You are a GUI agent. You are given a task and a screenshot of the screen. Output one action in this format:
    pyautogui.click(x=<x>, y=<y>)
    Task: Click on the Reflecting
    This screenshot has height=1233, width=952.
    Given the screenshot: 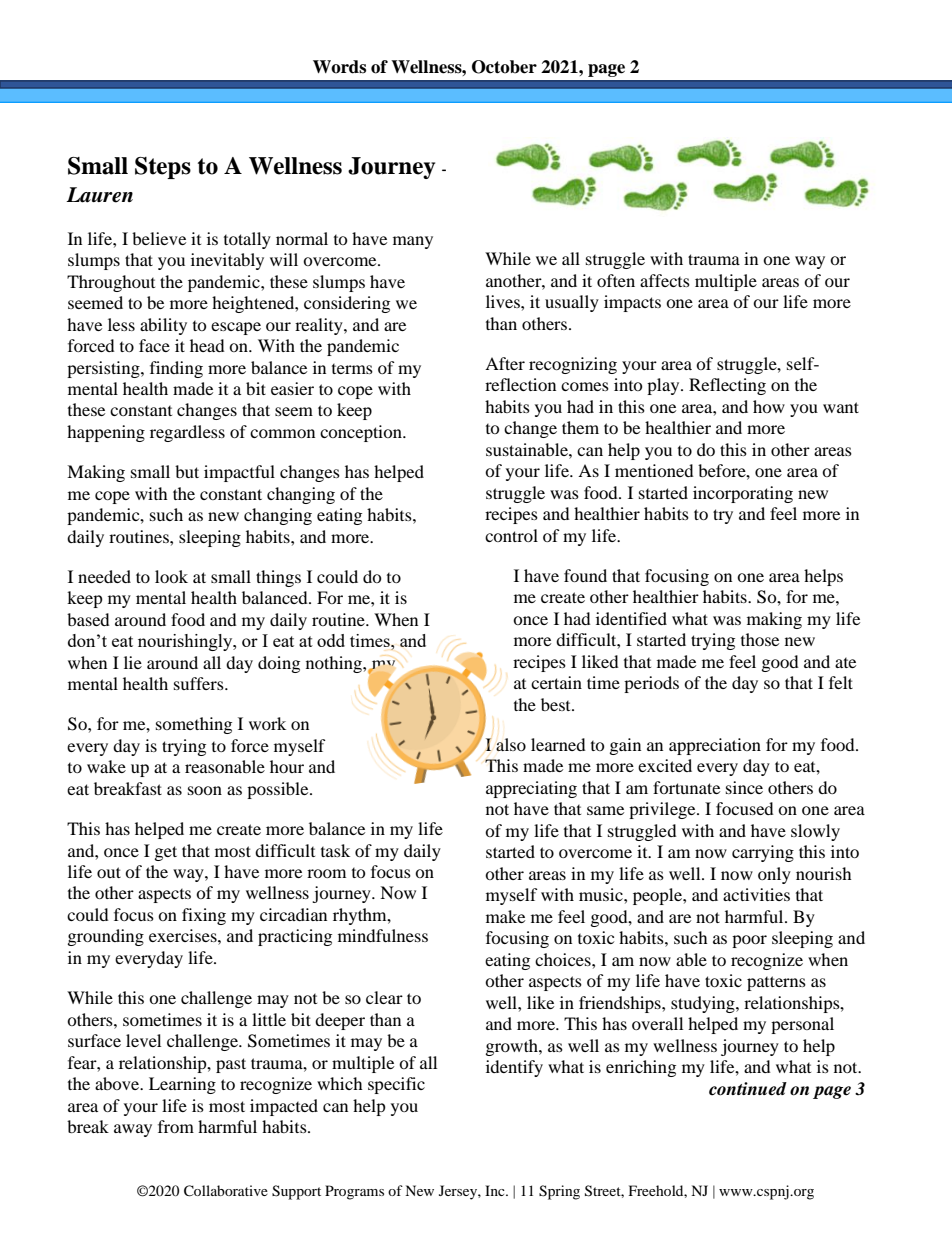 What is the action you would take?
    pyautogui.click(x=727, y=386)
